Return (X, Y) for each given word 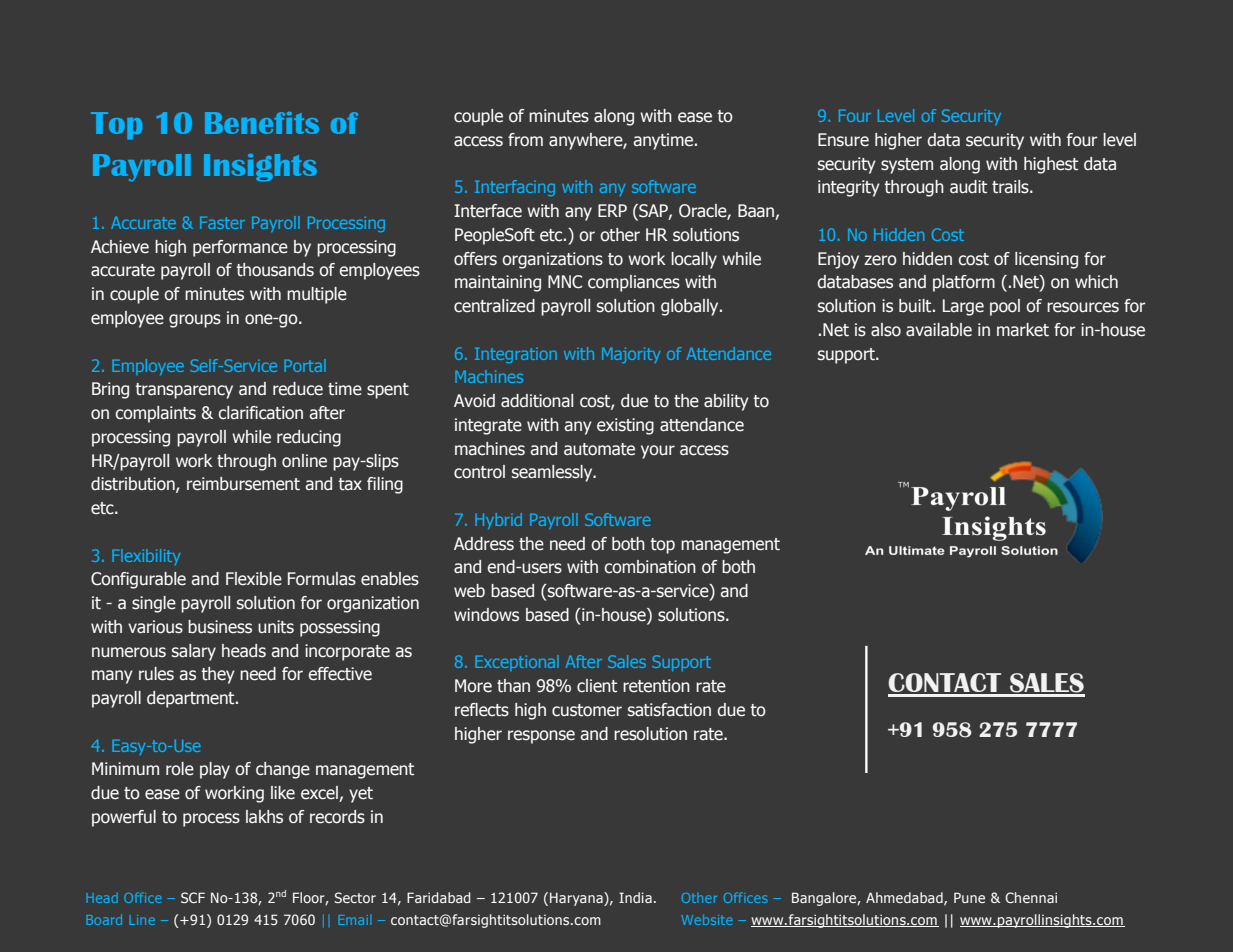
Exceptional (517, 663)
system (907, 166)
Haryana (577, 899)
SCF (193, 897)
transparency (184, 391)
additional (537, 401)
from (525, 140)
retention (656, 686)
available (939, 330)
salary (194, 652)
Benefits (262, 123)
